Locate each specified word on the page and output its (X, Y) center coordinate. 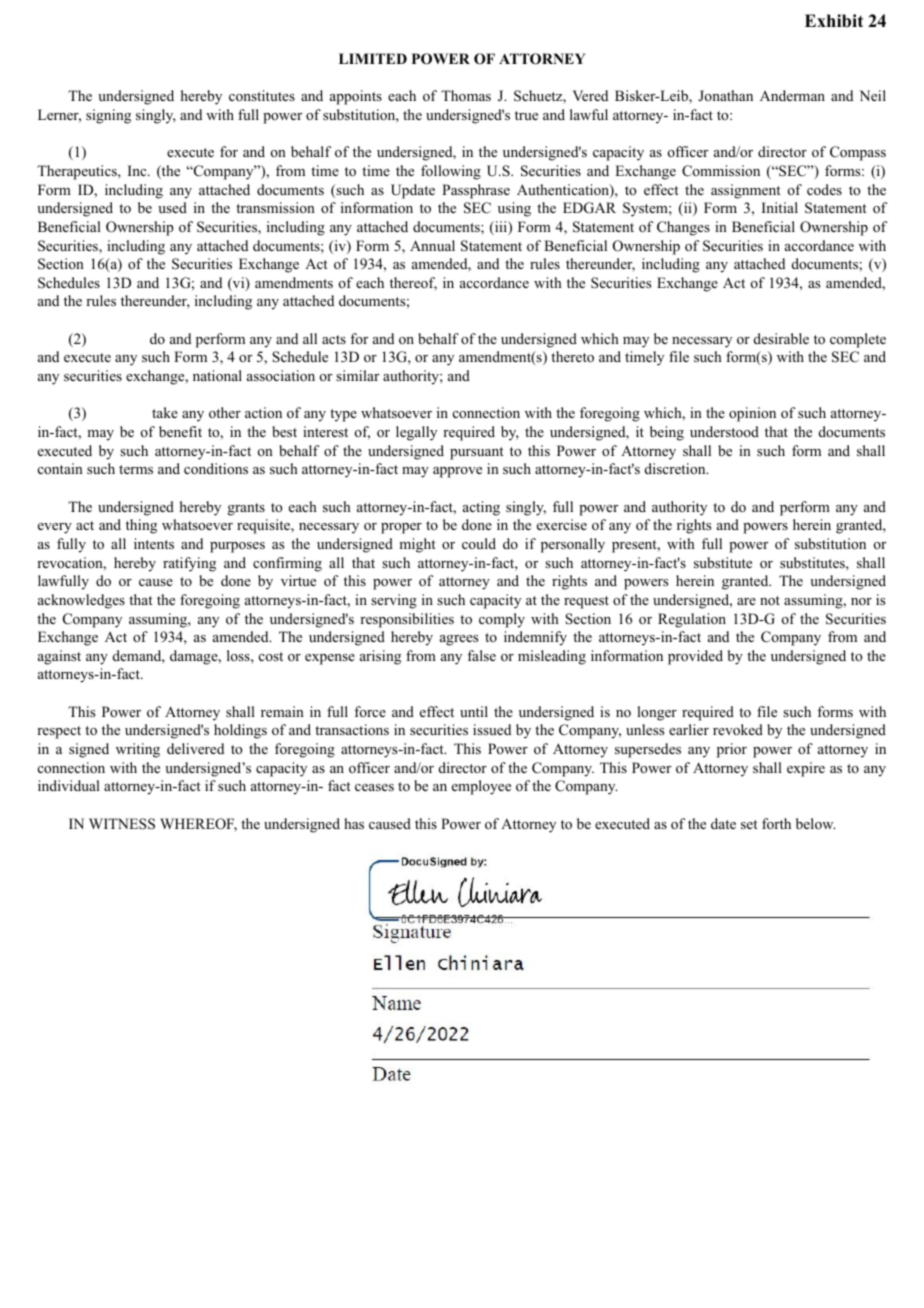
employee (481, 787)
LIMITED (373, 58)
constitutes (262, 95)
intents (154, 543)
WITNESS (122, 824)
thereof (413, 284)
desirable (781, 338)
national (217, 376)
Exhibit (834, 21)
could (479, 543)
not (770, 601)
